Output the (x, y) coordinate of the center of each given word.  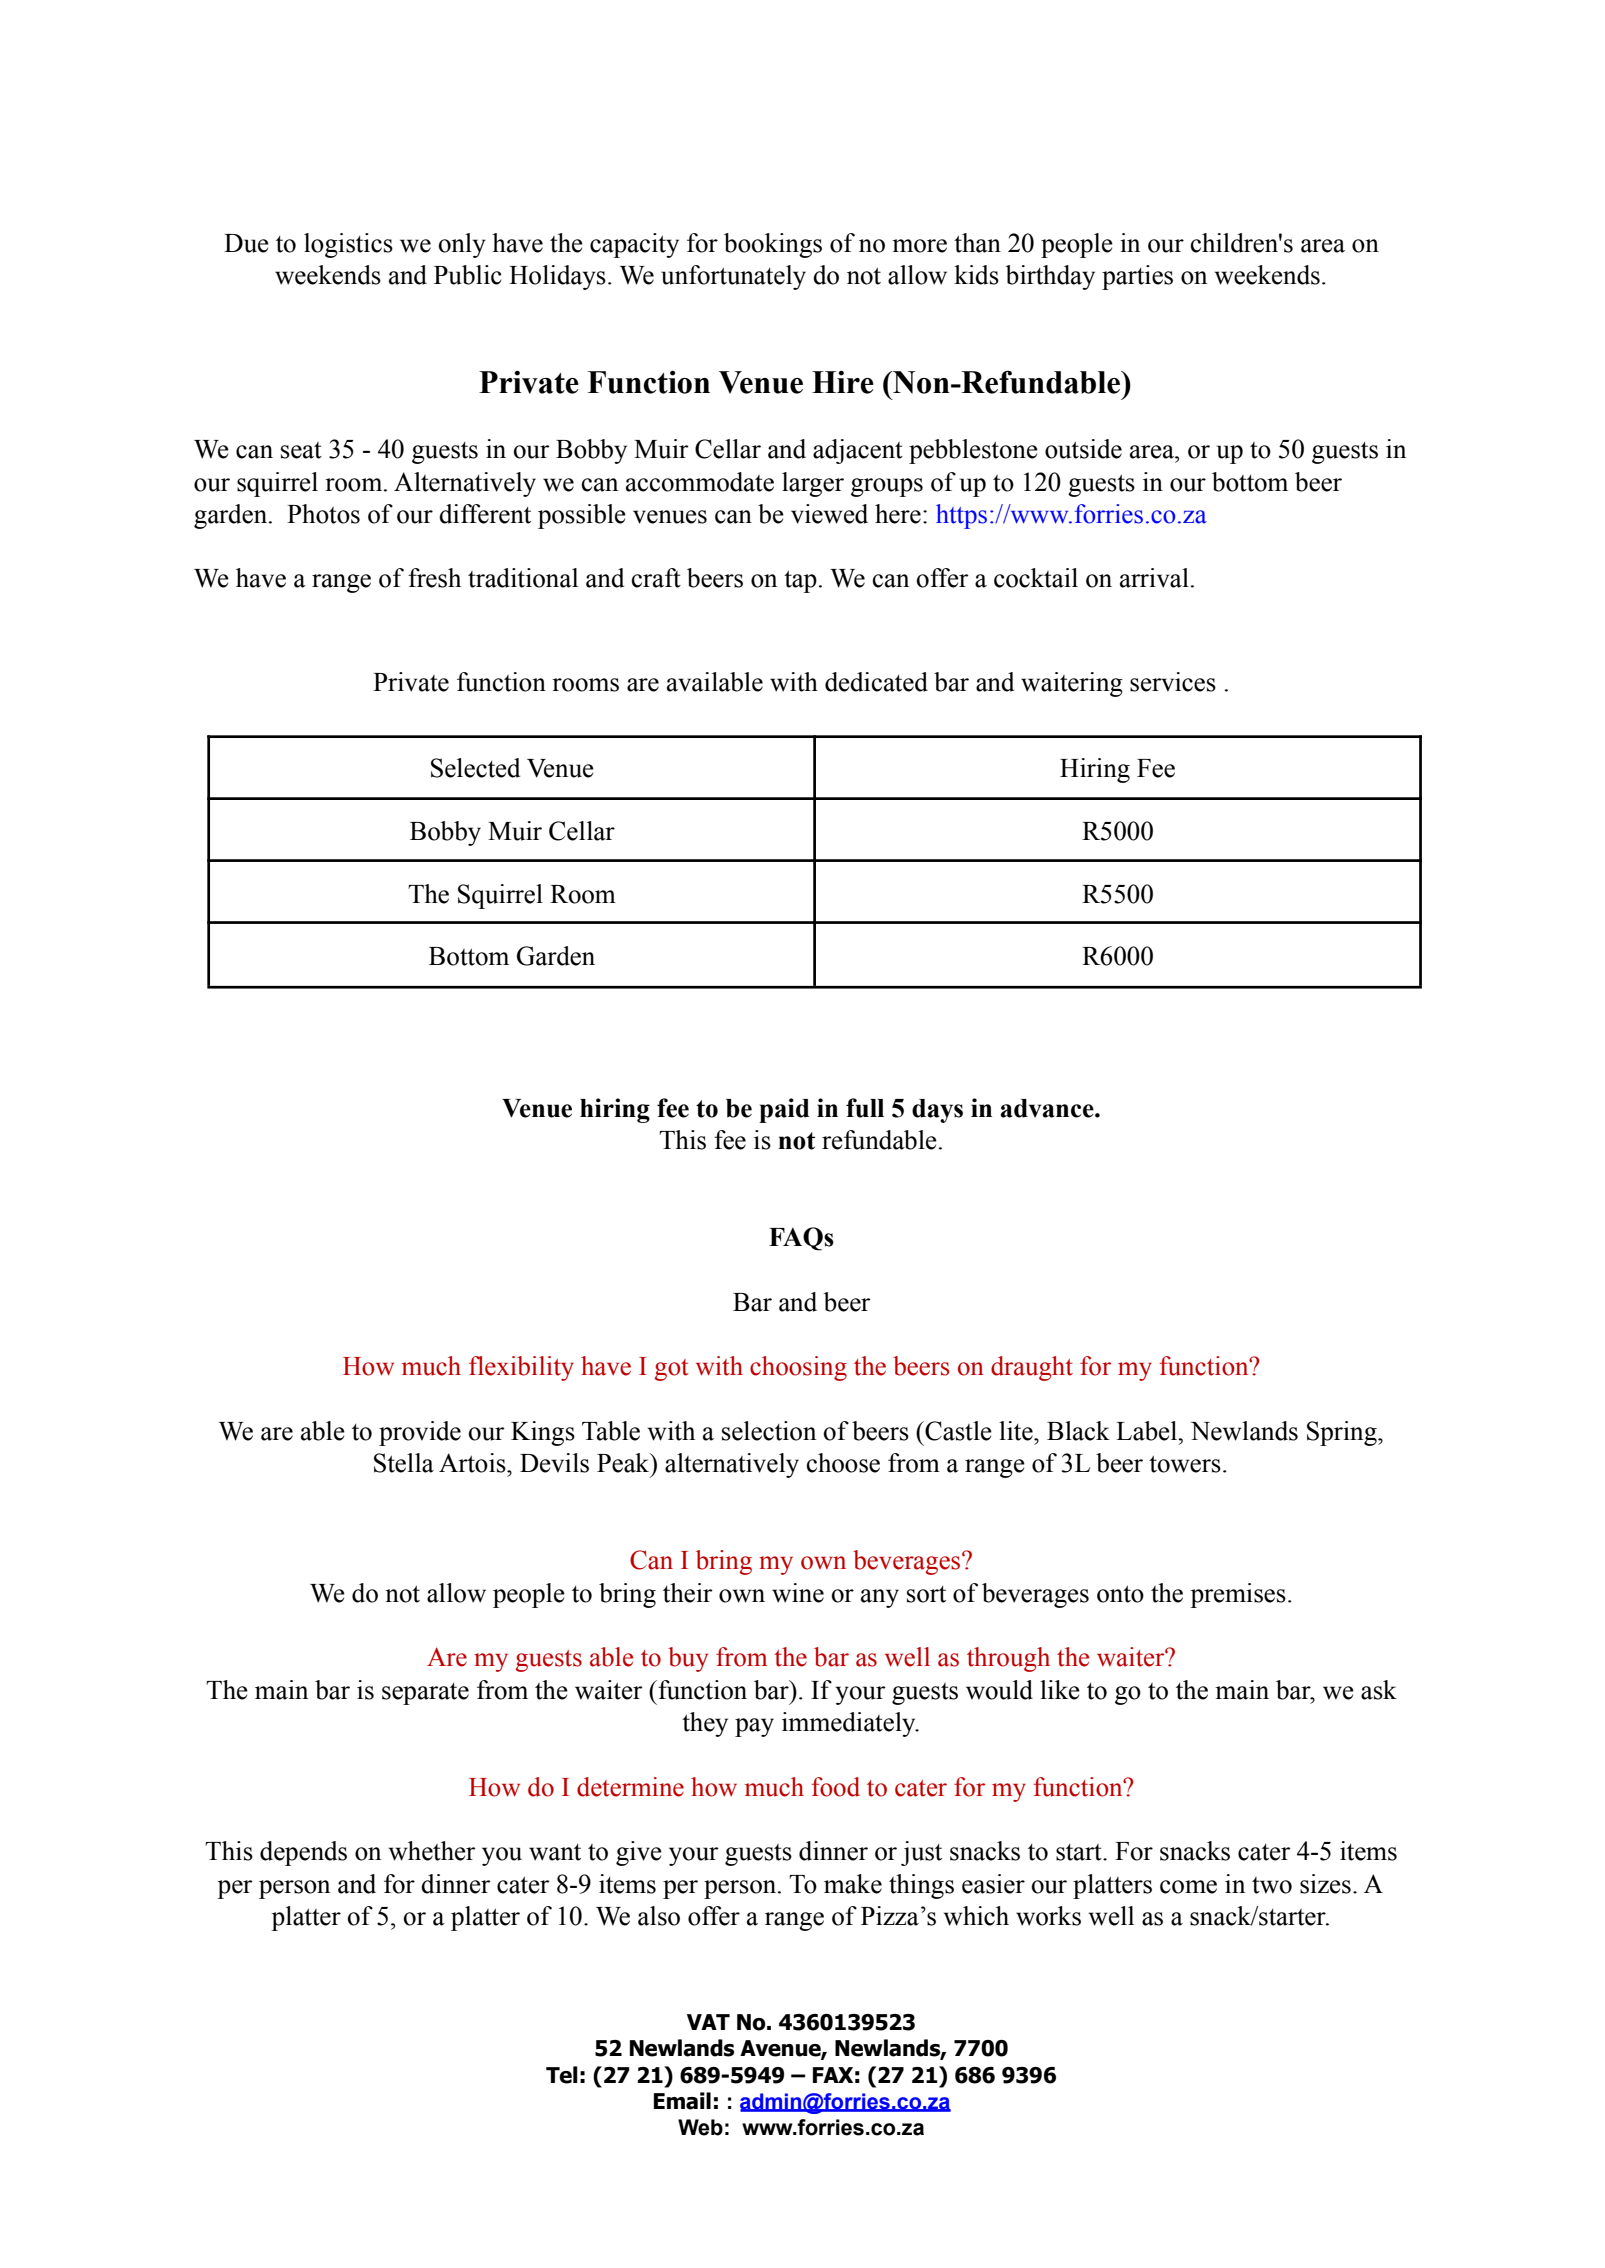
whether (432, 1851)
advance (1048, 1108)
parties (1137, 277)
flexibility (521, 1368)
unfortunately (733, 277)
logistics (348, 245)
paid (784, 1110)
